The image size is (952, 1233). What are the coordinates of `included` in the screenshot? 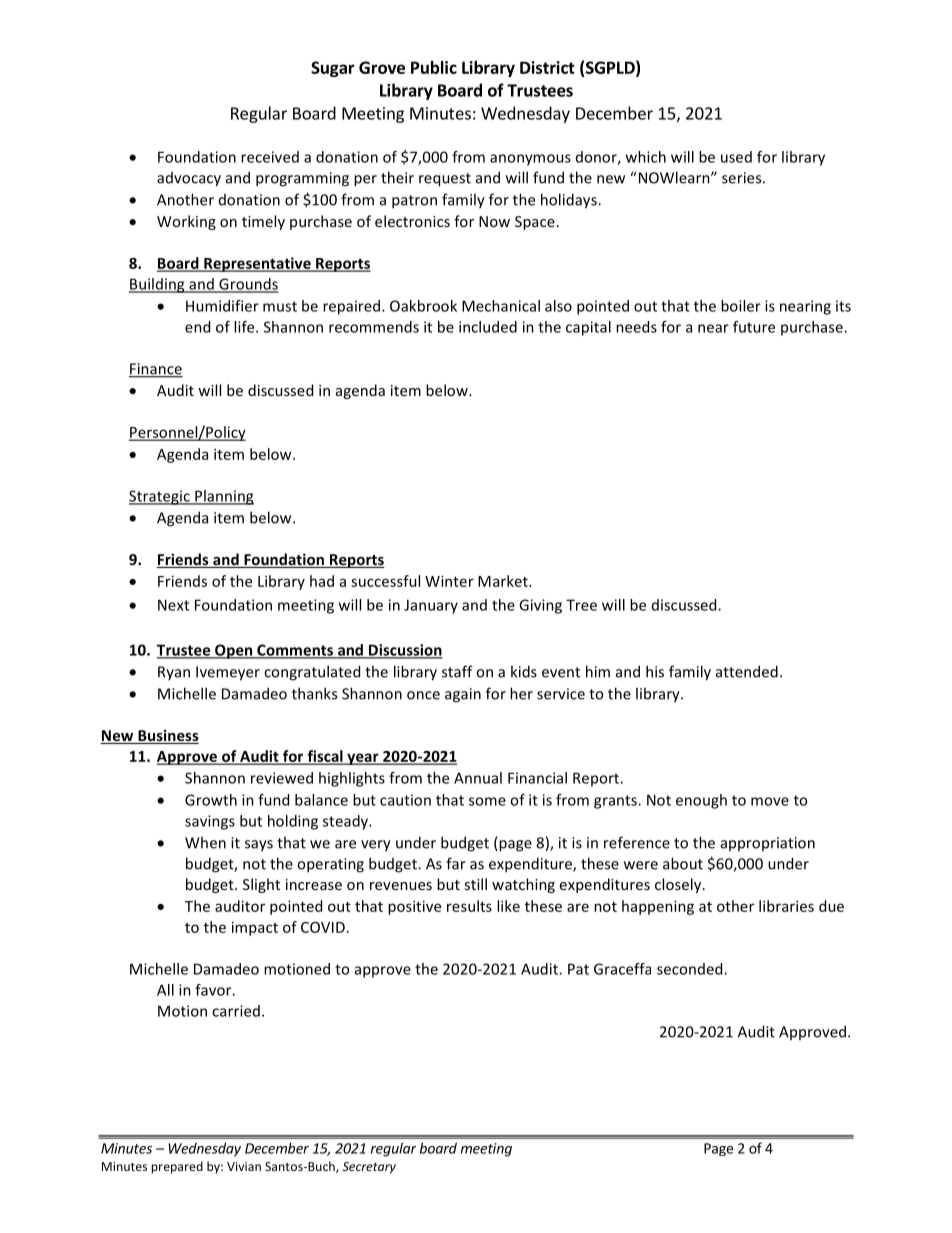 It's located at (488, 327).
